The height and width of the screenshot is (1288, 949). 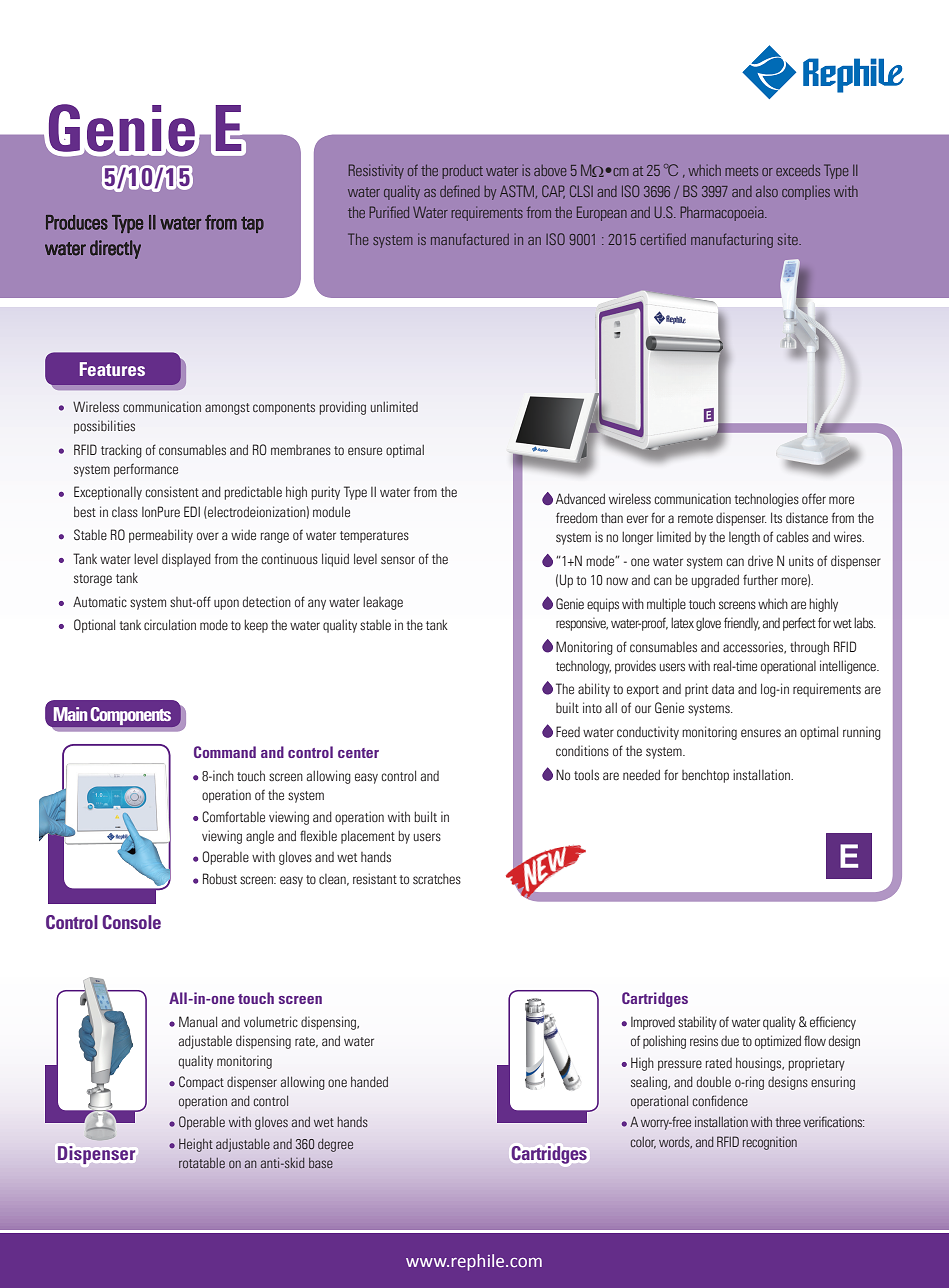 I want to click on providing, so click(x=343, y=408).
